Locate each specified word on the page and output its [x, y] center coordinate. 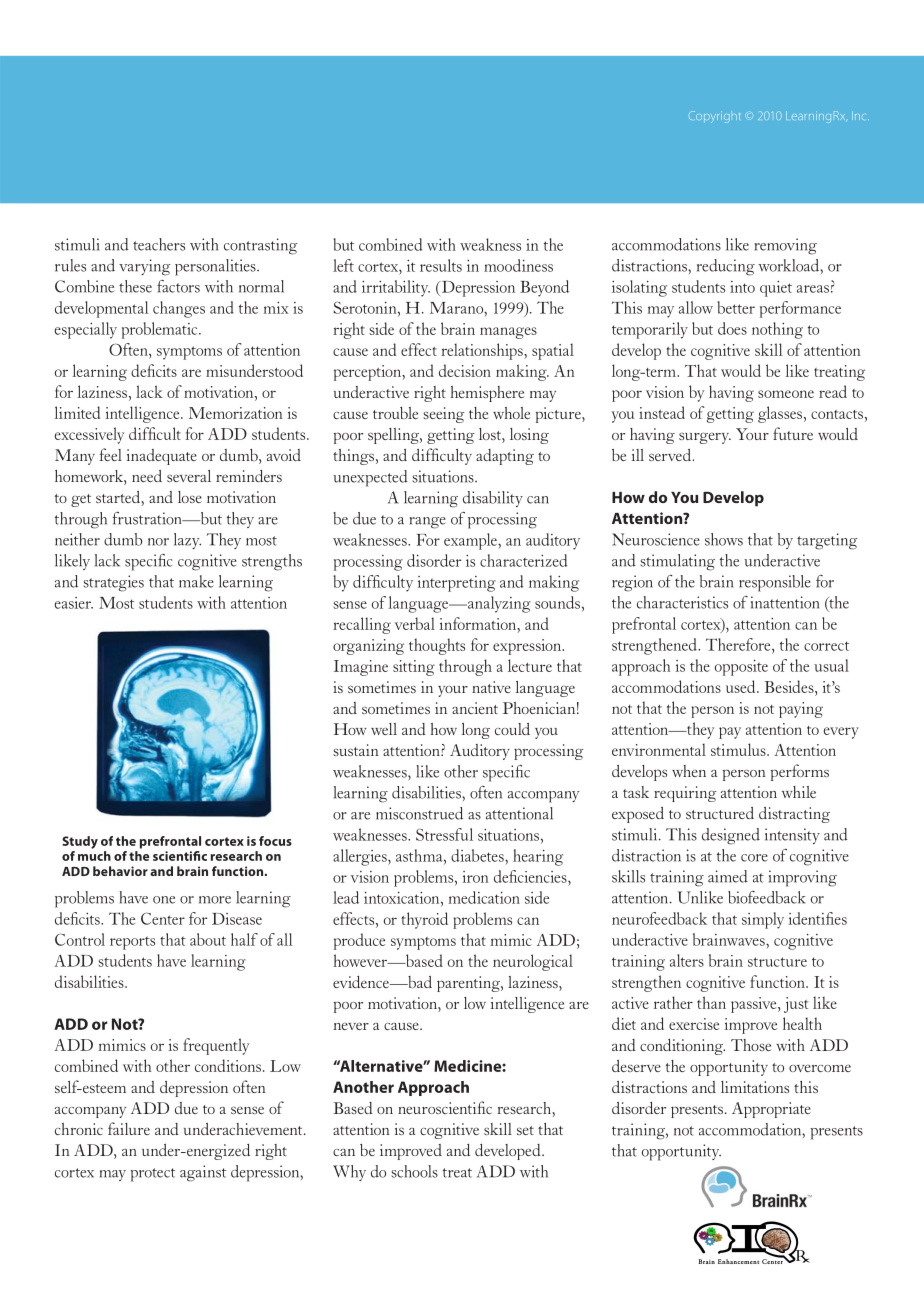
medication [484, 897]
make [196, 581]
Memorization [236, 413]
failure [129, 1128]
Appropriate [771, 1110]
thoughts [437, 646]
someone [786, 394]
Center [163, 918]
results [441, 265]
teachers [159, 244]
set [525, 1130]
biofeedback [766, 897]
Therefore [739, 644]
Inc [860, 115]
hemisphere [487, 394]
